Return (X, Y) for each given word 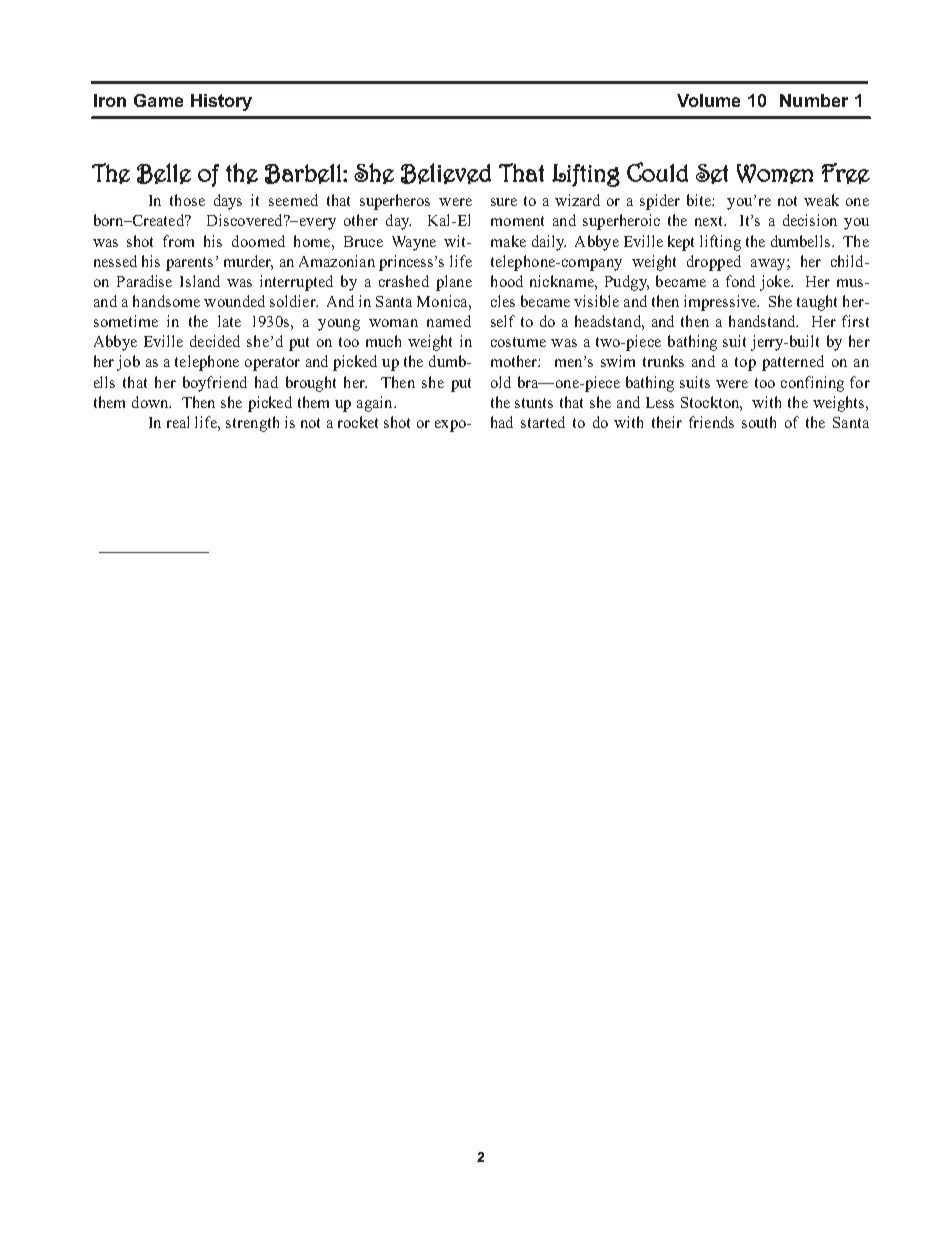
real (178, 422)
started (543, 422)
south (759, 422)
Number (814, 100)
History (221, 102)
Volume (708, 100)
